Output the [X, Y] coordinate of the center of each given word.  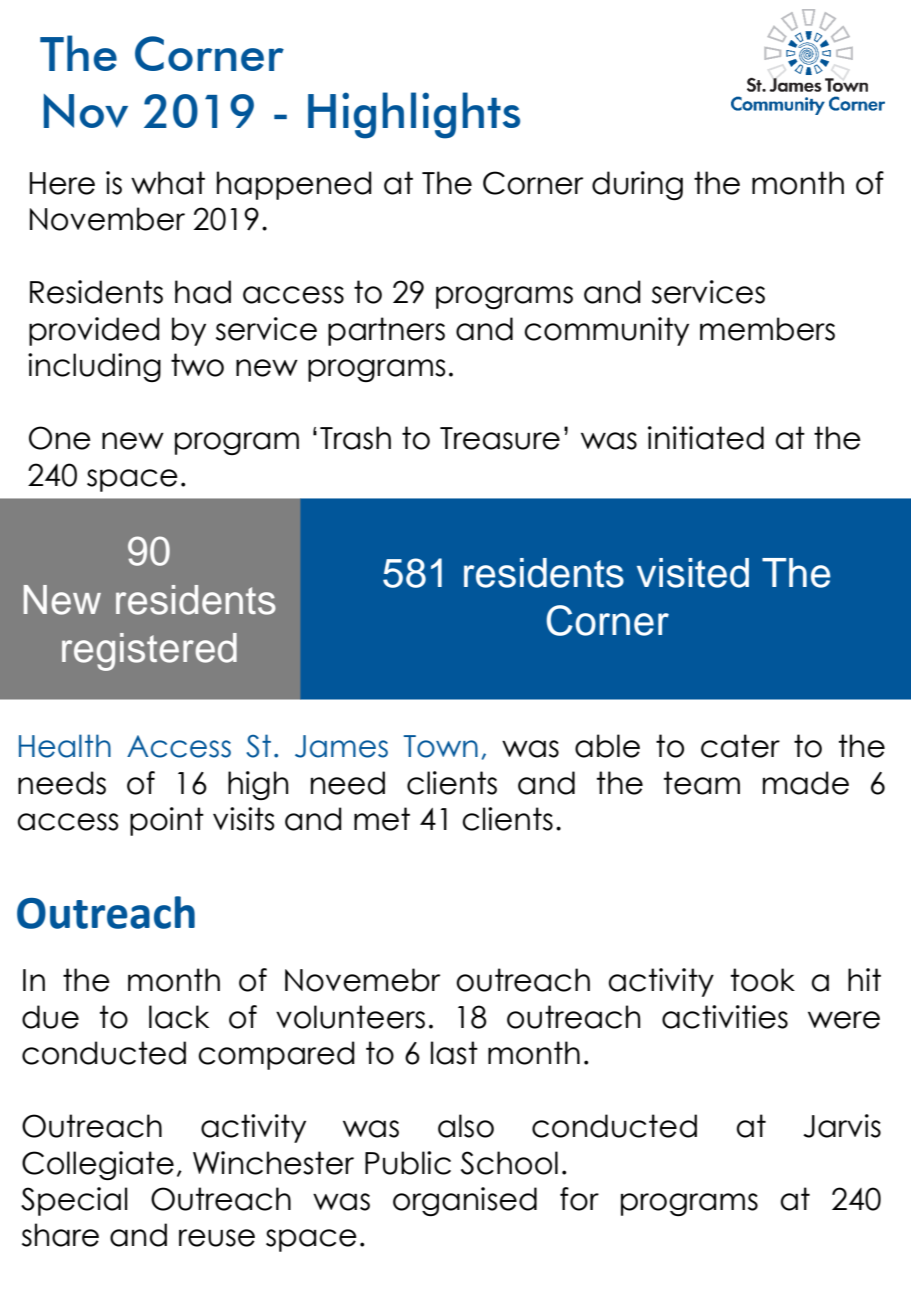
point [167, 821]
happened [294, 185]
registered [149, 652]
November [107, 219]
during [637, 185]
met [382, 819]
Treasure [500, 438]
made [806, 783]
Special [74, 1201]
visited [693, 573]
